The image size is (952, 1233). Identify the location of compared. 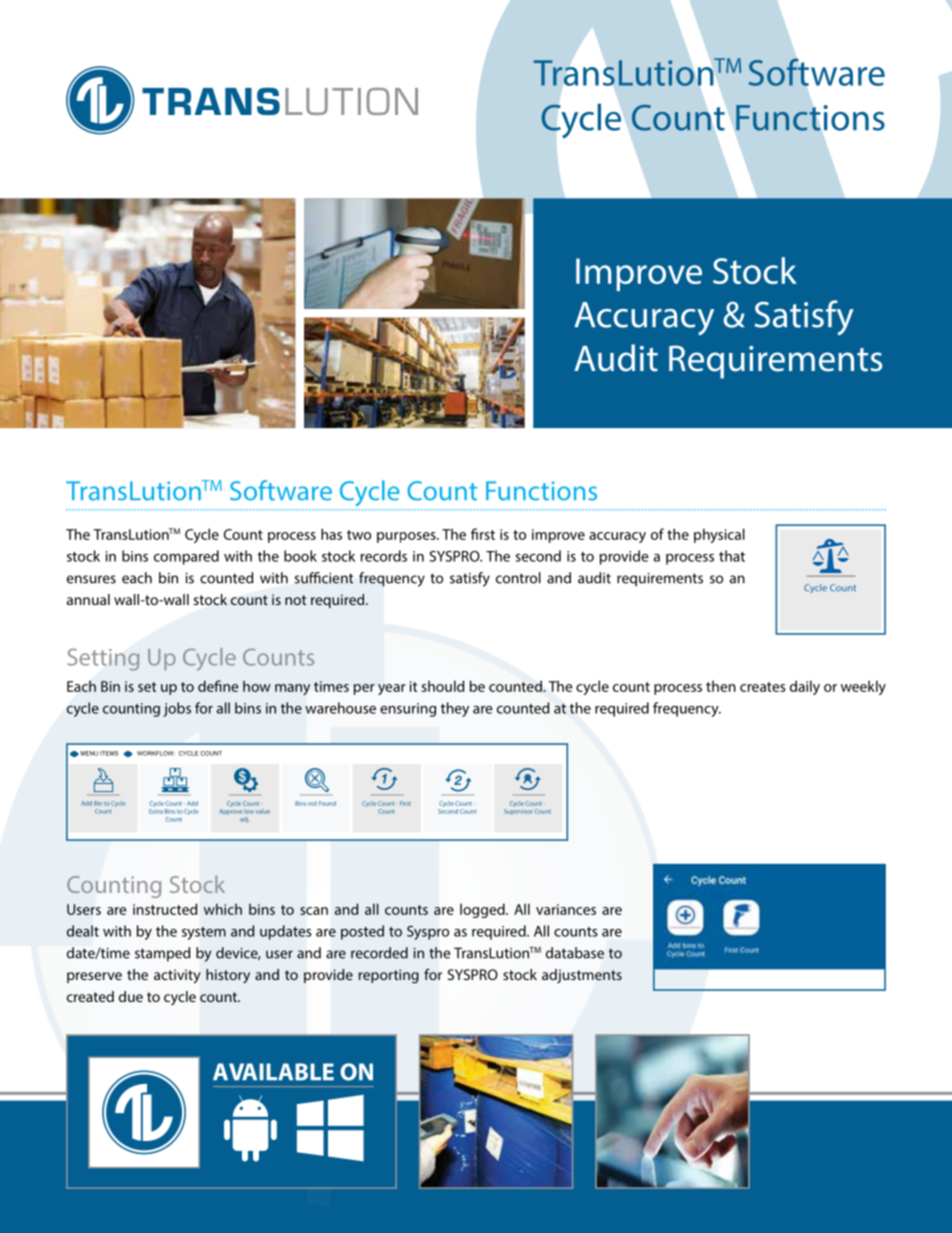
(186, 557).
